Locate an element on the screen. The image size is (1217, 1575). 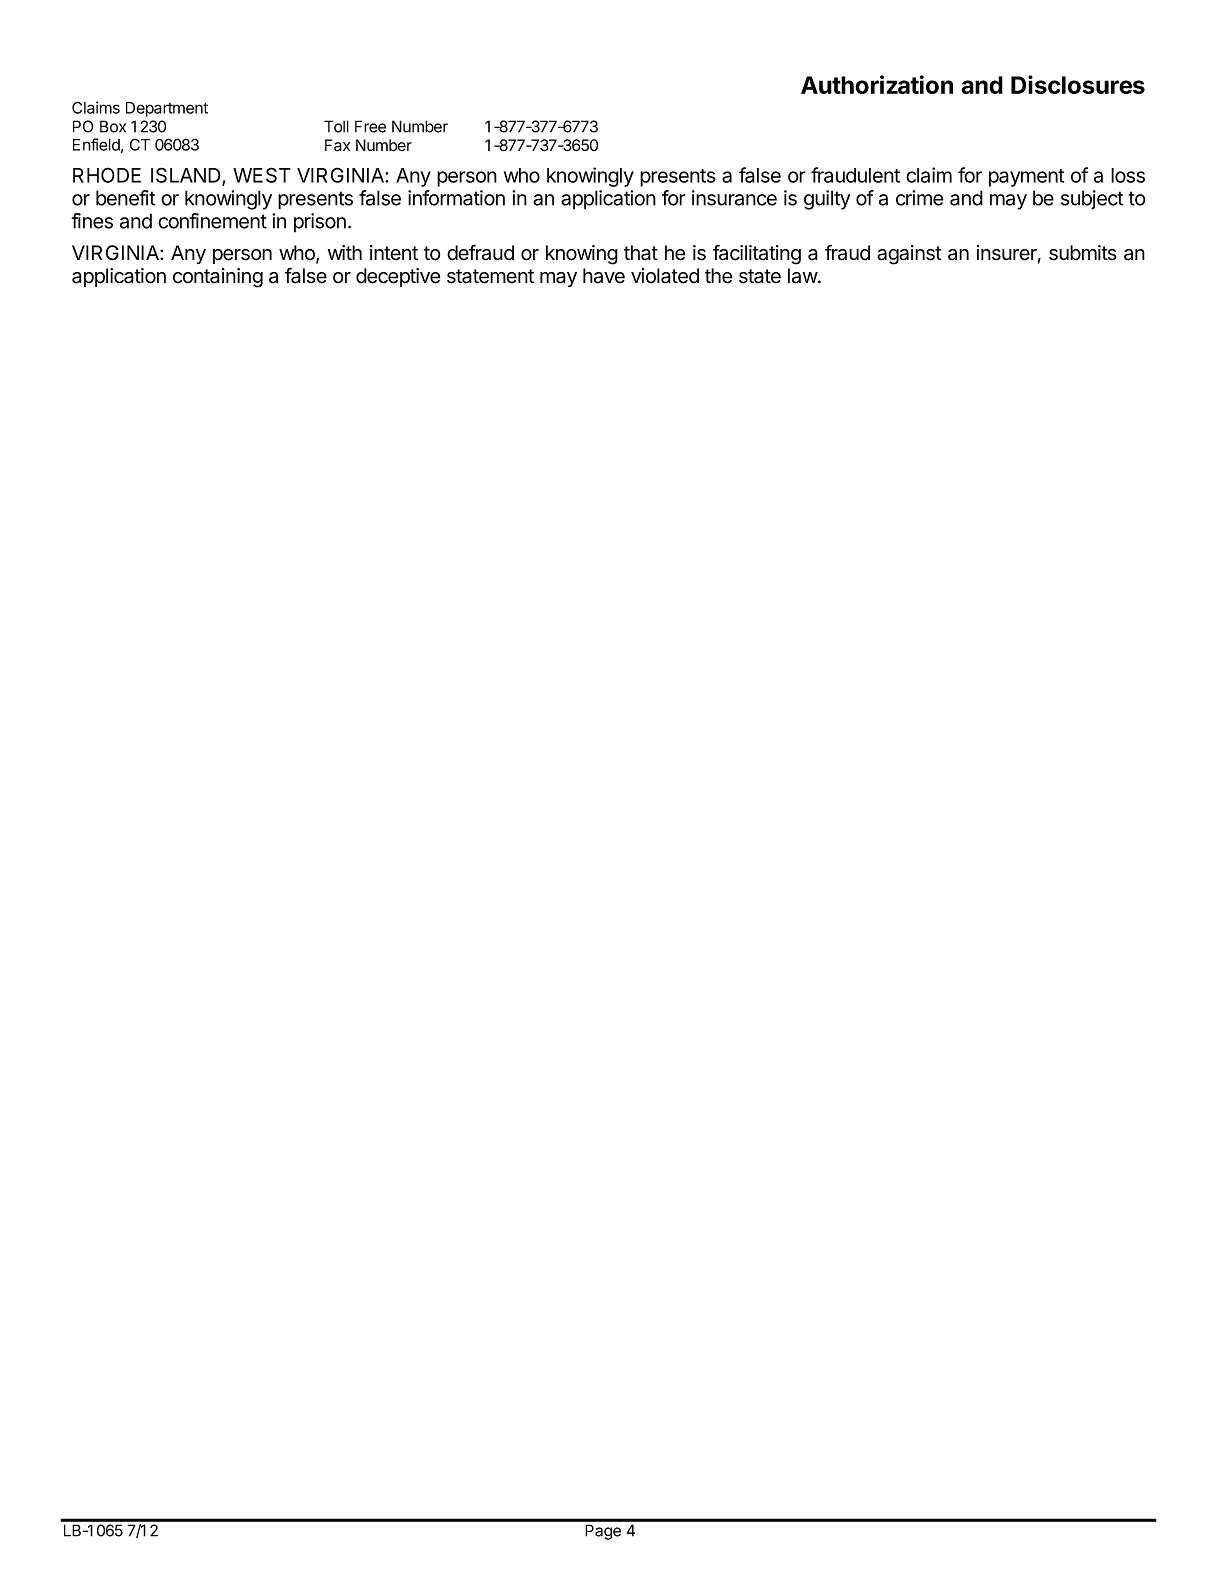
payment is located at coordinates (1026, 178).
